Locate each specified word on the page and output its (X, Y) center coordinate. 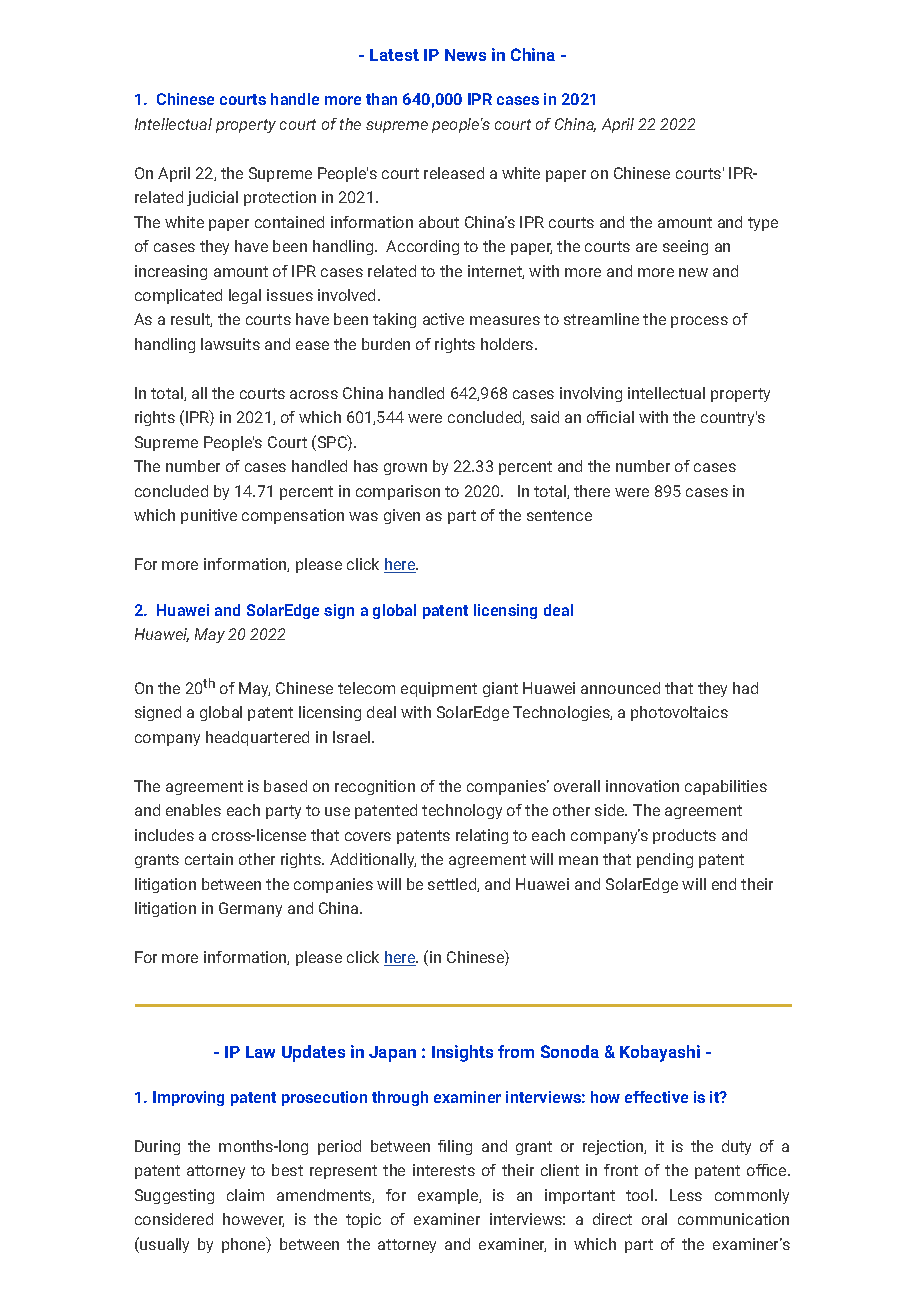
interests (444, 1170)
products (684, 836)
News (465, 55)
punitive (209, 516)
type (763, 224)
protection (280, 198)
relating (482, 836)
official (610, 417)
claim (245, 1195)
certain (209, 859)
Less (686, 1195)
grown (405, 469)
